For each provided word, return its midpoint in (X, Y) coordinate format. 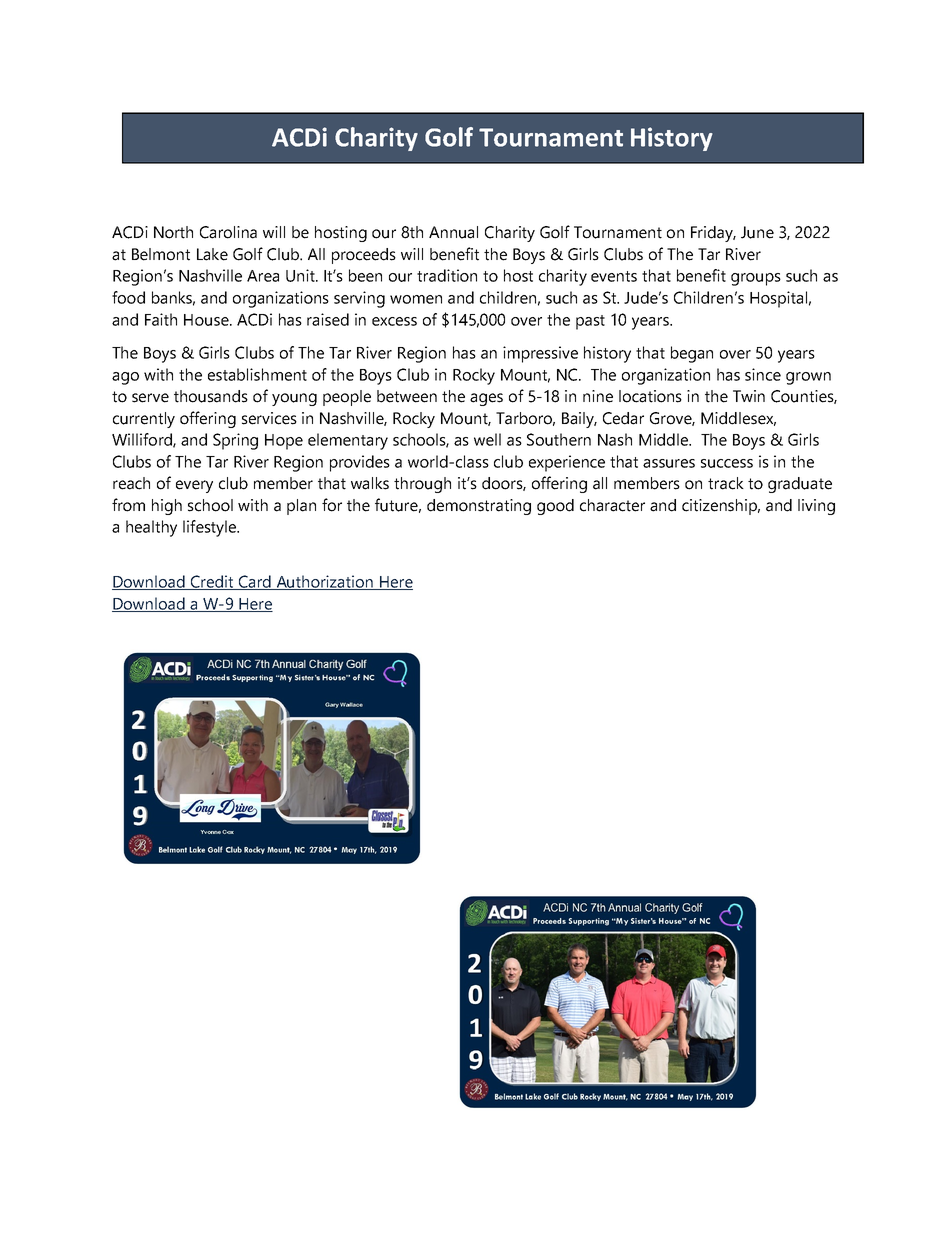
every (194, 486)
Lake (212, 254)
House (207, 320)
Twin (749, 396)
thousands (211, 396)
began (692, 354)
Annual (453, 232)
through (422, 485)
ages (486, 399)
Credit (212, 582)
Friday (713, 234)
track (726, 483)
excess (394, 321)
